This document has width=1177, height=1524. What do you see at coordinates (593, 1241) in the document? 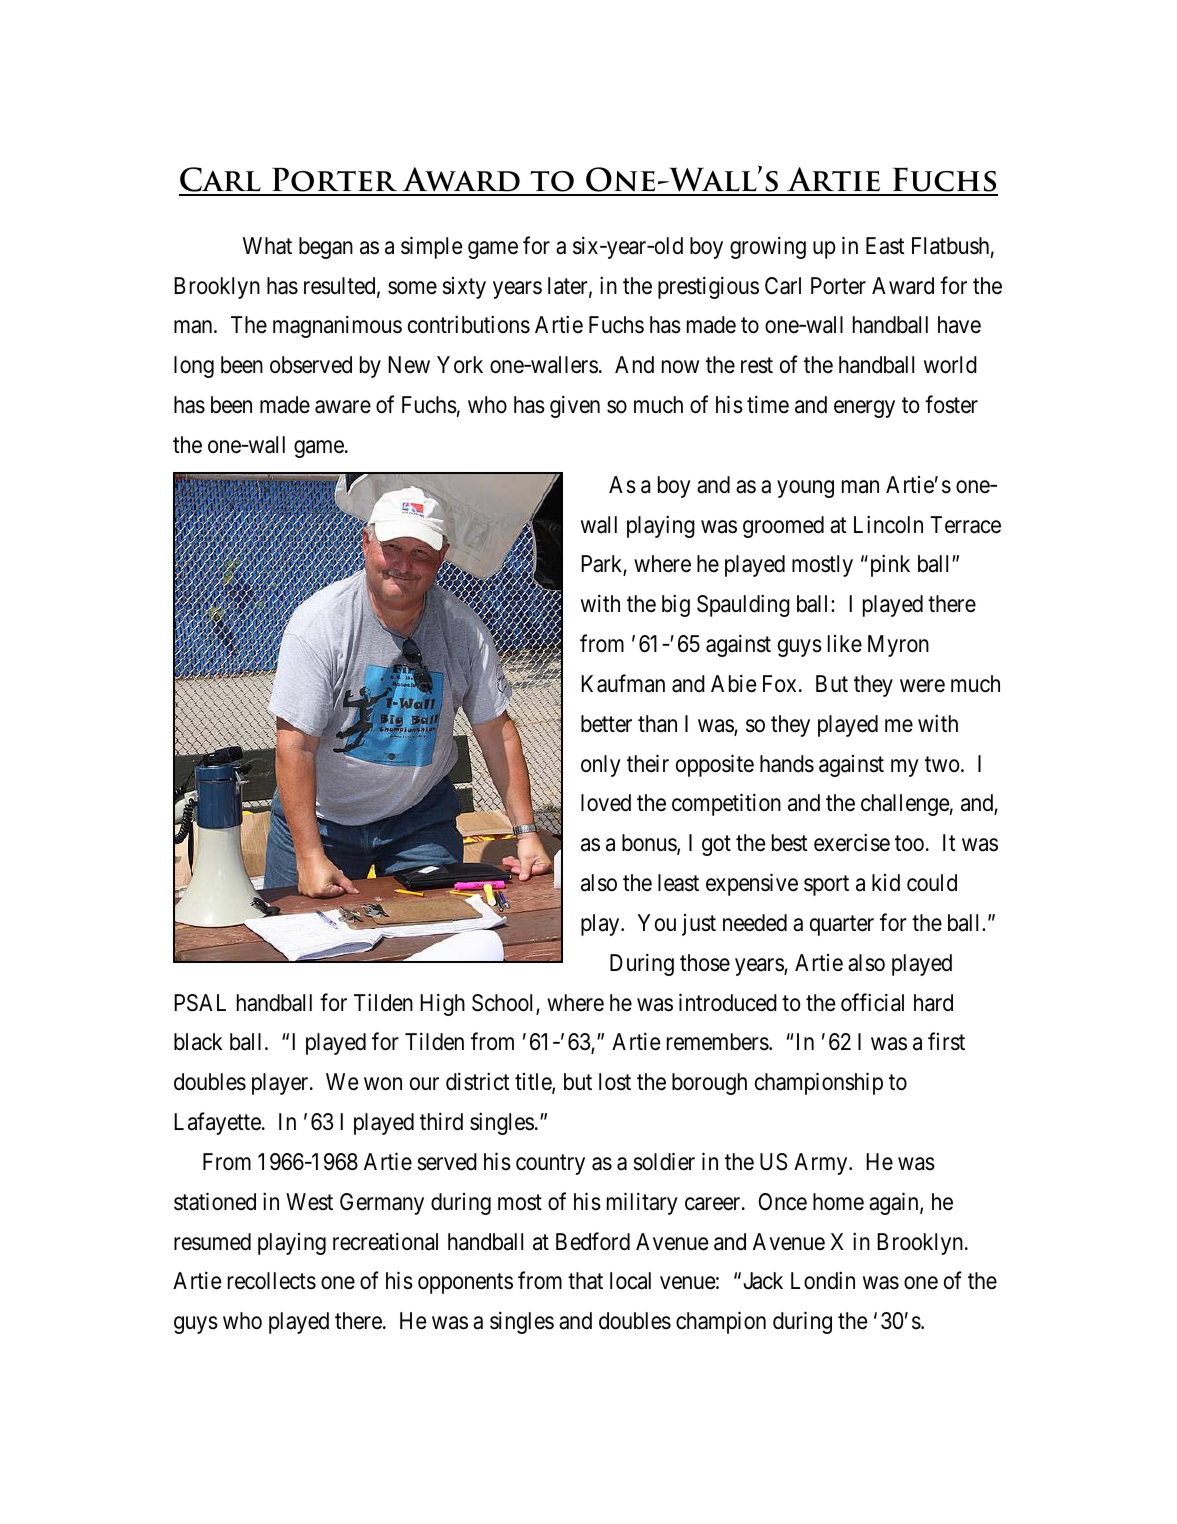
I see `Bedford` at bounding box center [593, 1241].
